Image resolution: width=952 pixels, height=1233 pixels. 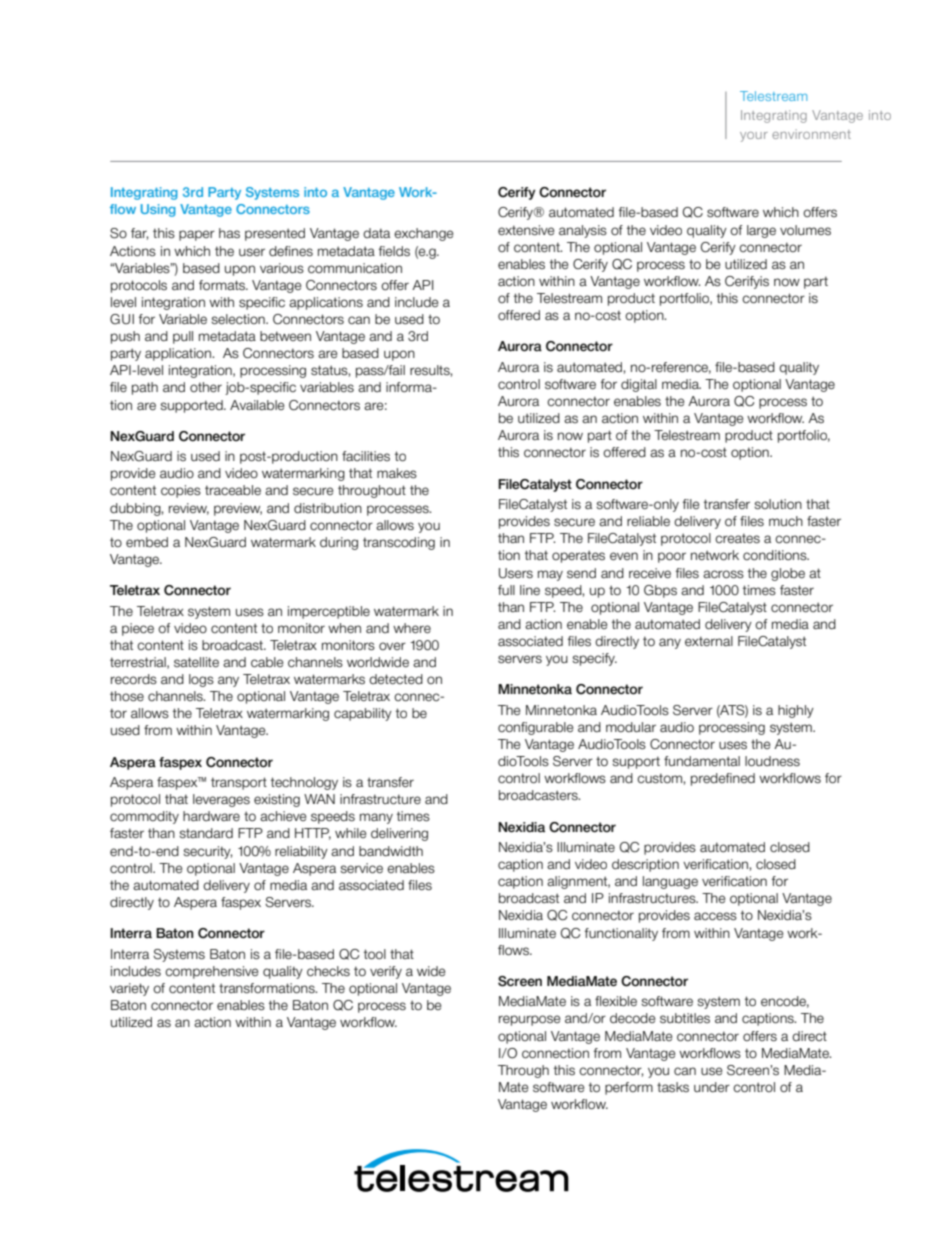 What do you see at coordinates (399, 834) in the screenshot?
I see `delivering` at bounding box center [399, 834].
